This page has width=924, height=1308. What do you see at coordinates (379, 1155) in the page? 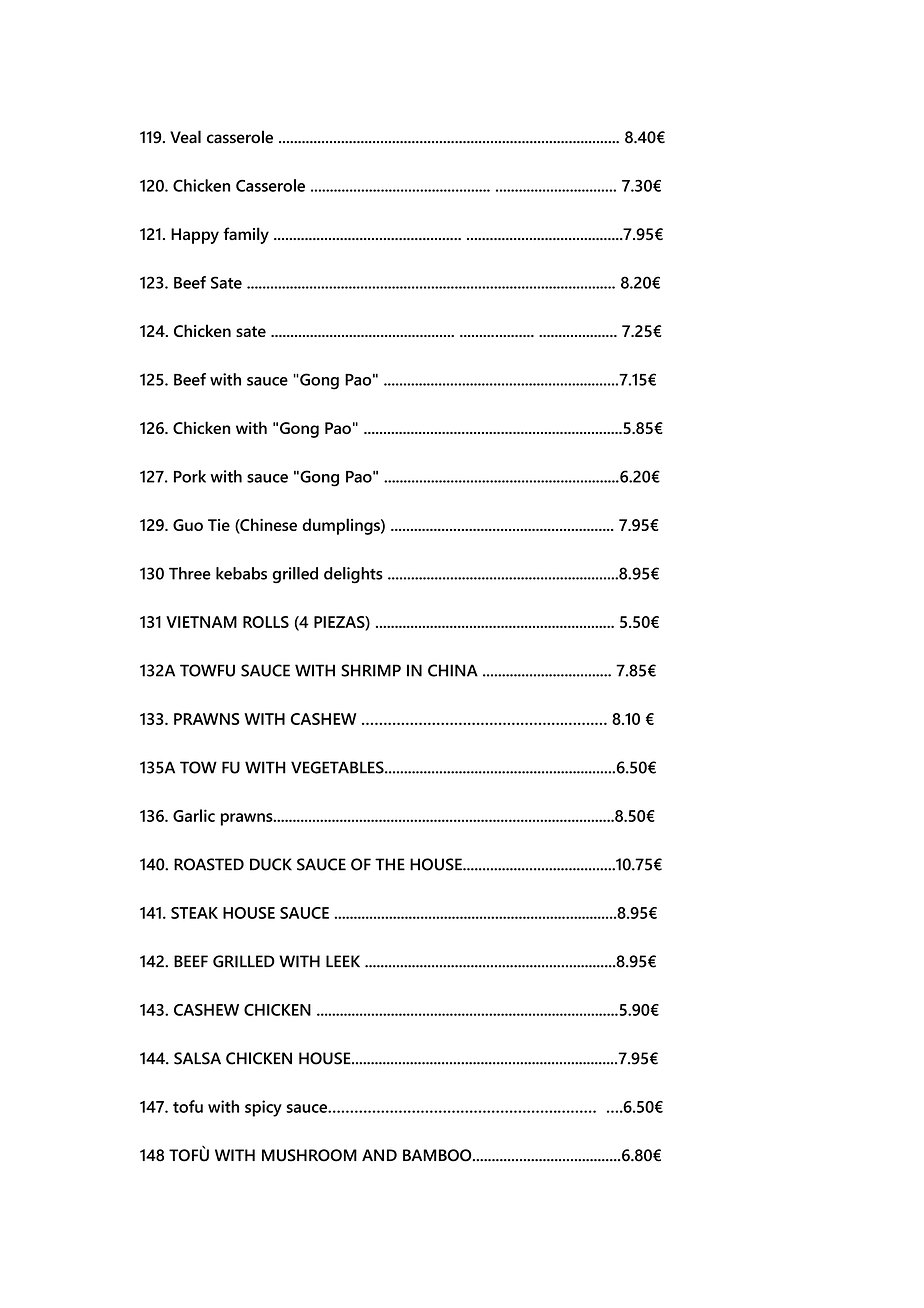
I see `AND` at bounding box center [379, 1155].
